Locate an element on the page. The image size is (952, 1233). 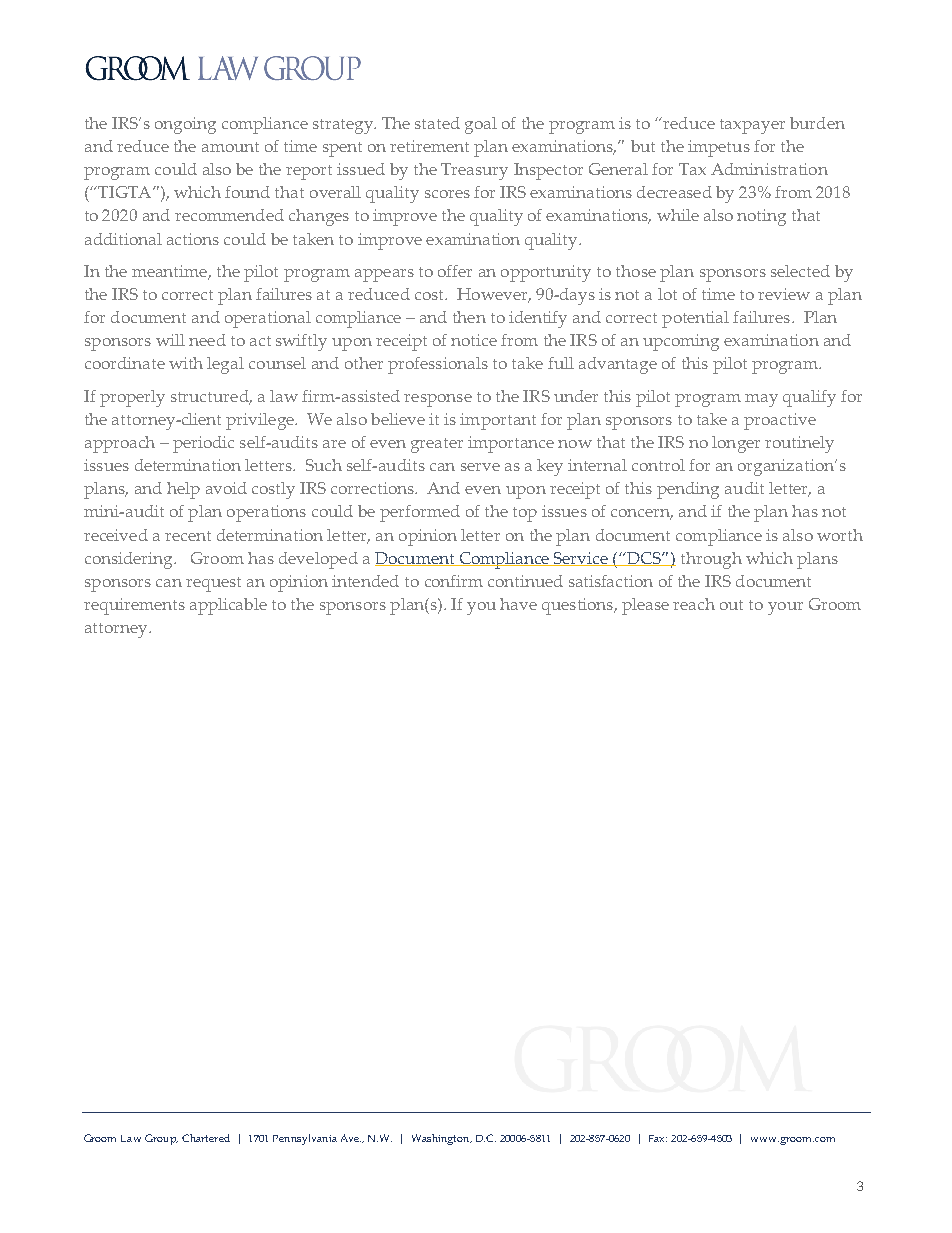
have is located at coordinates (518, 604).
